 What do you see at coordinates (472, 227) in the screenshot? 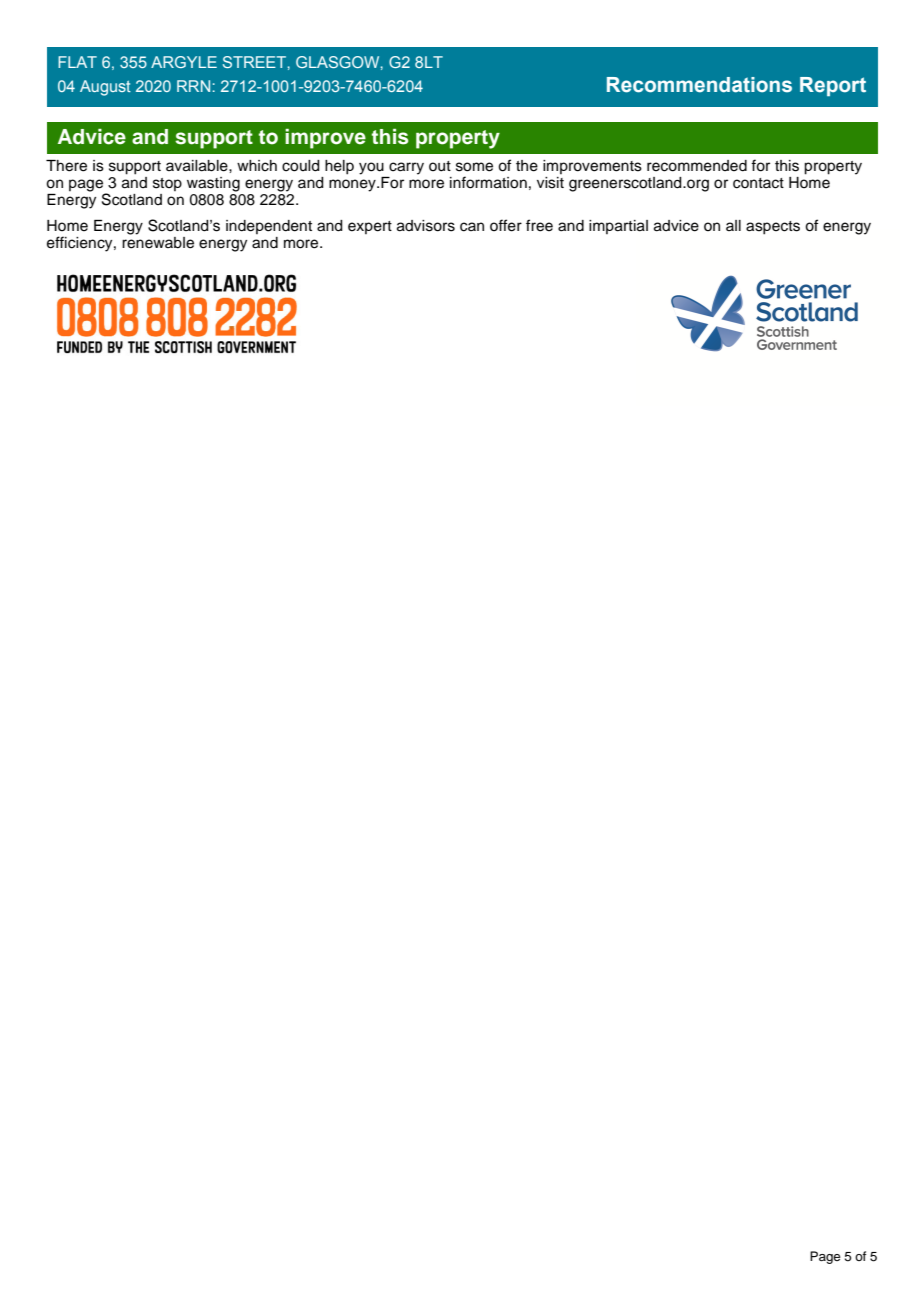
I see `can` at bounding box center [472, 227].
